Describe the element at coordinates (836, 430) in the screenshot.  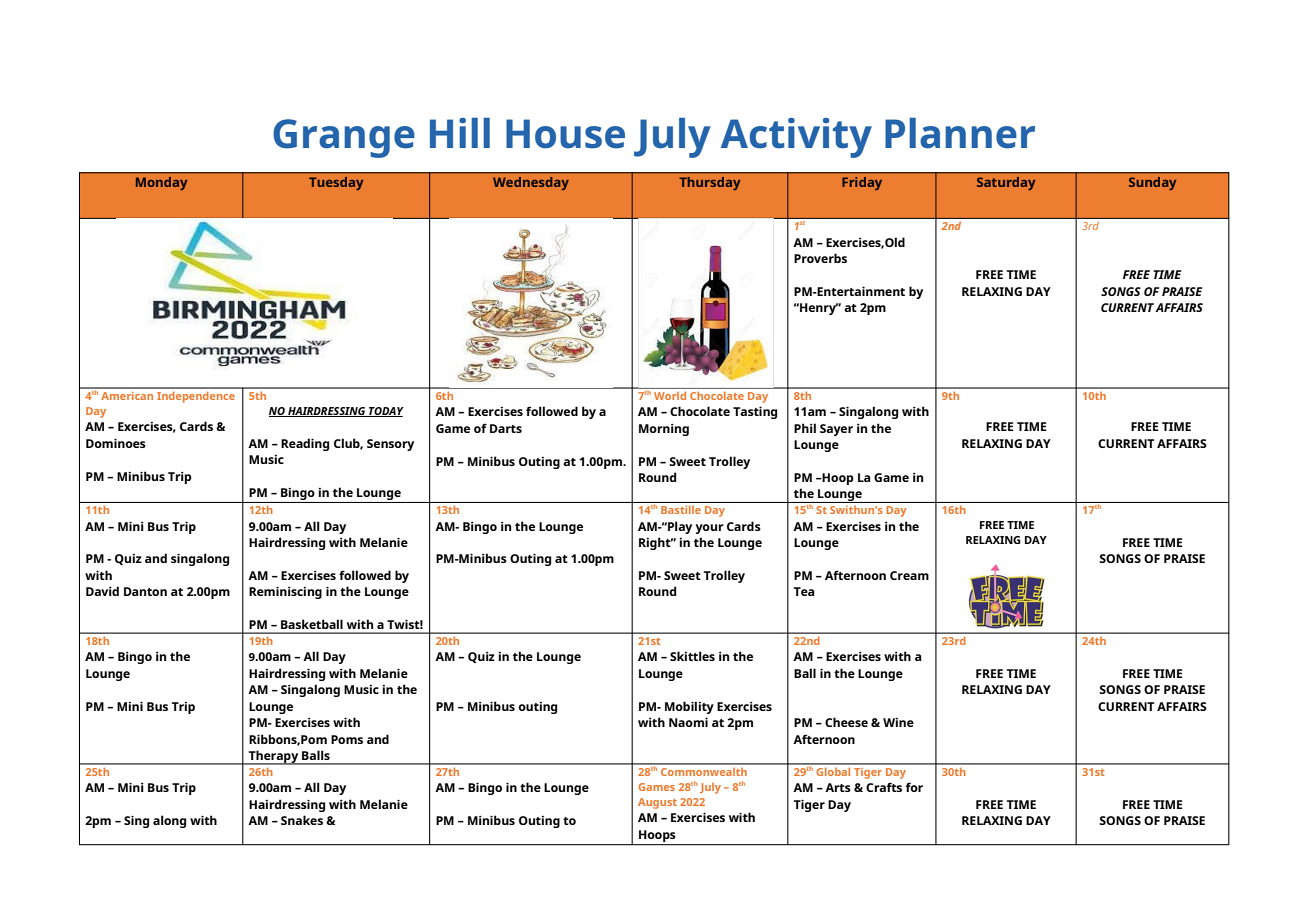
I see `Sayer` at that location.
